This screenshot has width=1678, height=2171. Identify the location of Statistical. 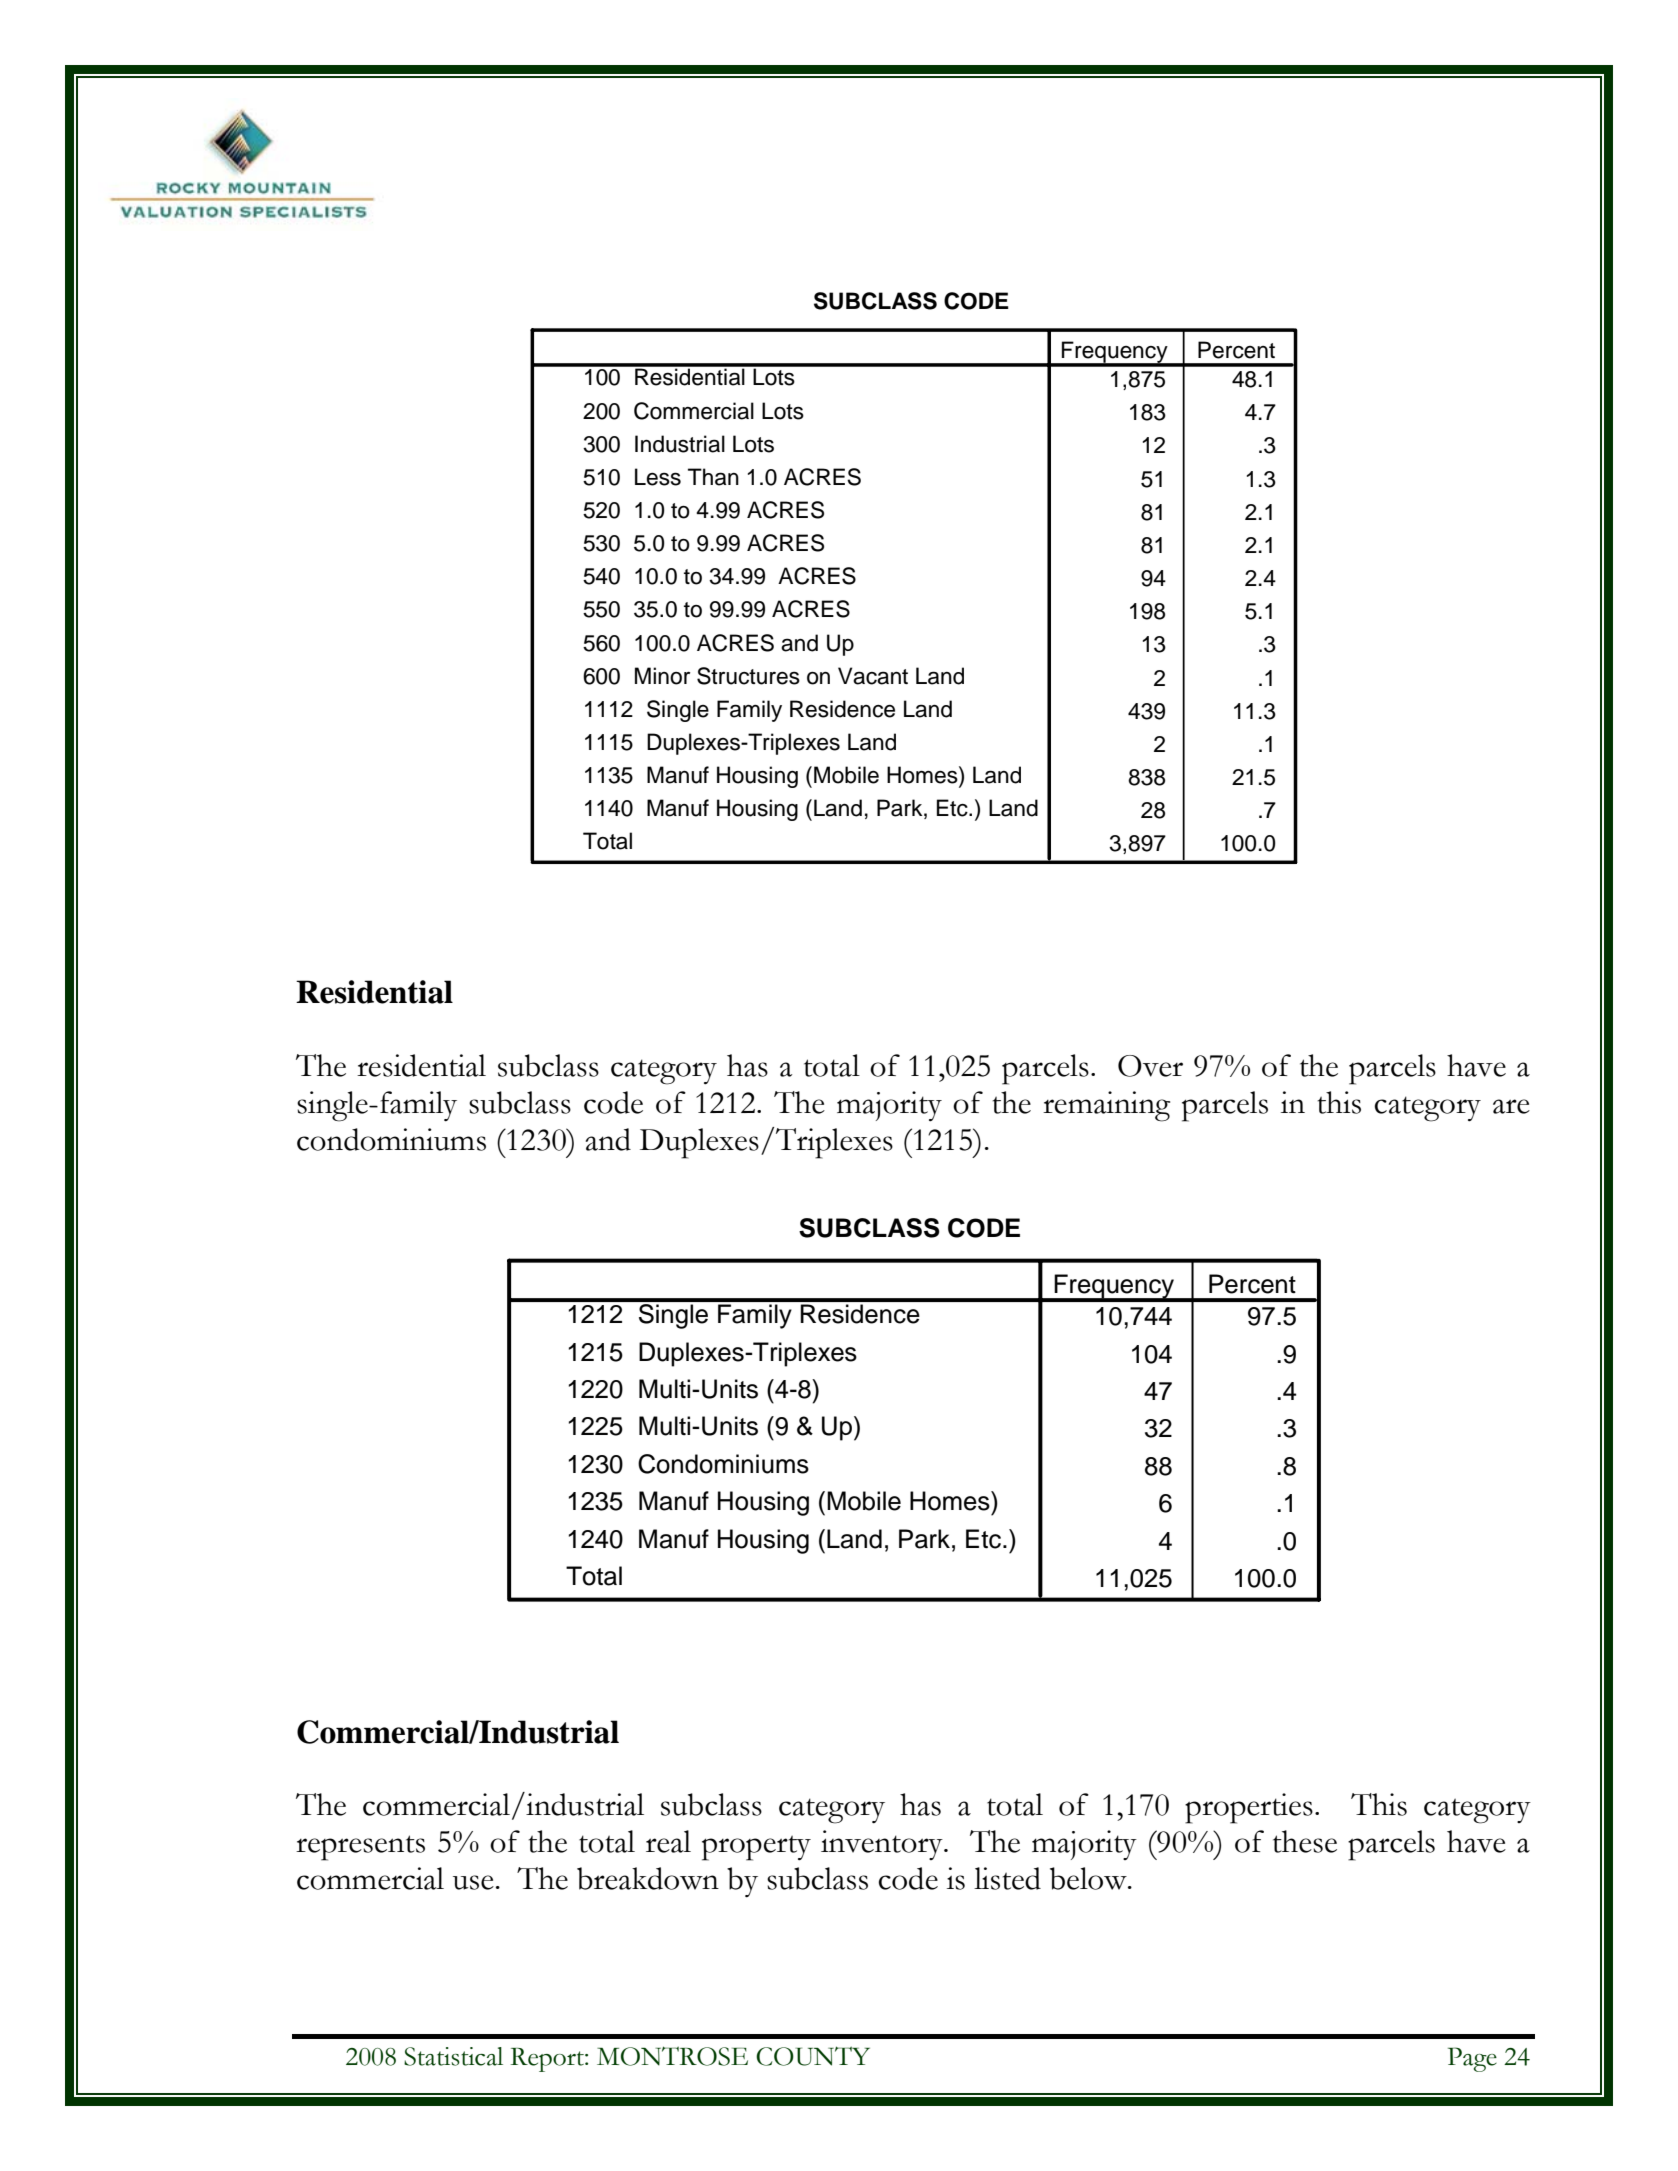
(453, 2056).
